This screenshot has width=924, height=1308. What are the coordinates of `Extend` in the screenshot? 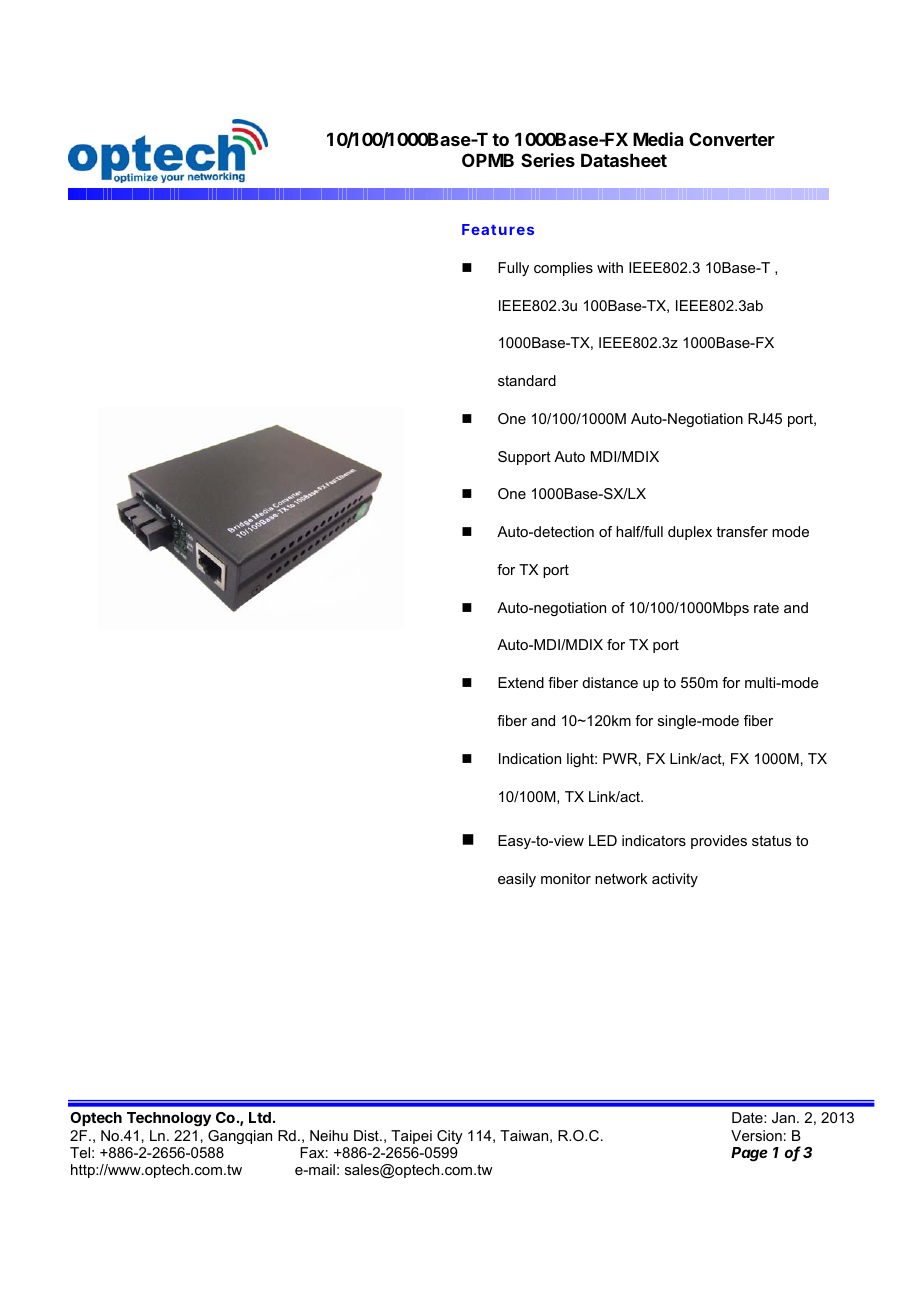 It's located at (521, 682).
